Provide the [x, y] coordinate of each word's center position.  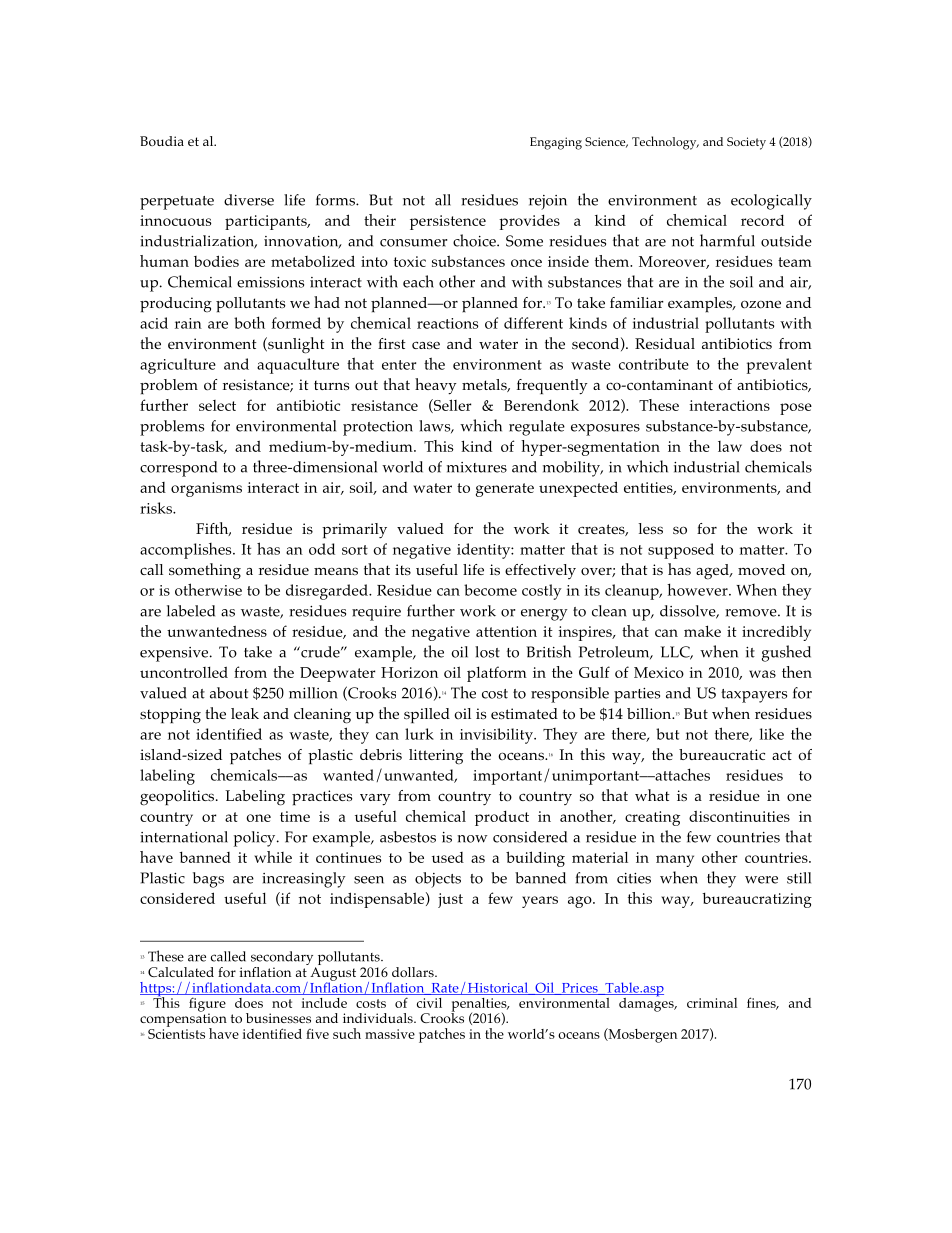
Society [746, 143]
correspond [178, 469]
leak [245, 713]
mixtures [477, 467]
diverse [249, 200]
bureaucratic [722, 754]
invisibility [497, 736]
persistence [448, 222]
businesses [278, 1018]
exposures [605, 430]
